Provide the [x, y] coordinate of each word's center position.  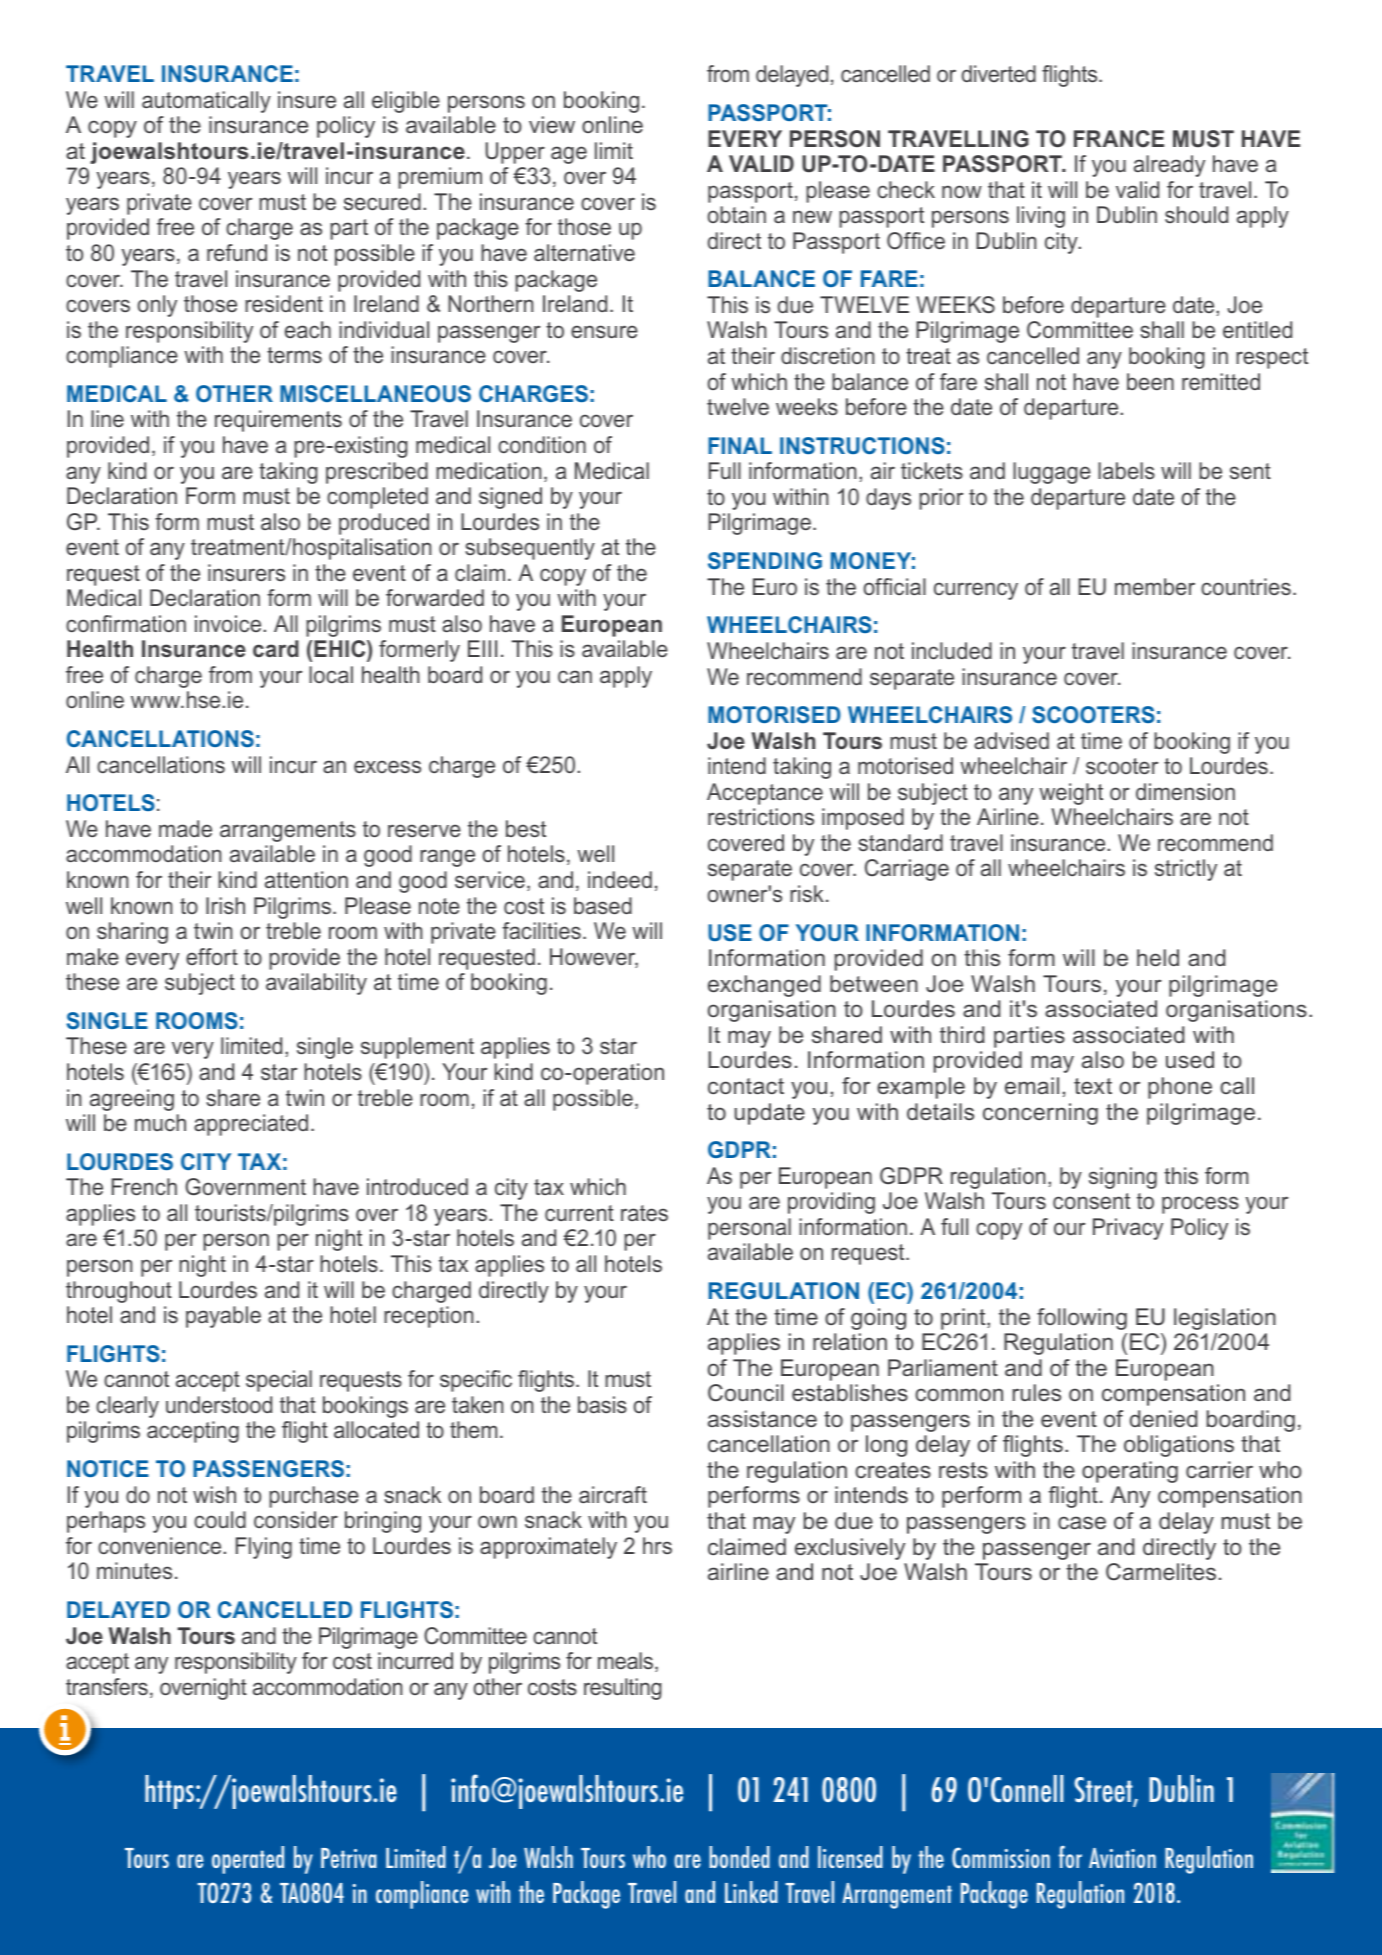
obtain [737, 214]
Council [746, 1393]
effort [212, 956]
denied [1163, 1418]
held [1158, 957]
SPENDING [765, 560]
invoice [229, 623]
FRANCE [1119, 138]
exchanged [764, 986]
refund [237, 252]
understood [219, 1404]
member [1155, 586]
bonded [739, 1857]
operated [248, 1860]
